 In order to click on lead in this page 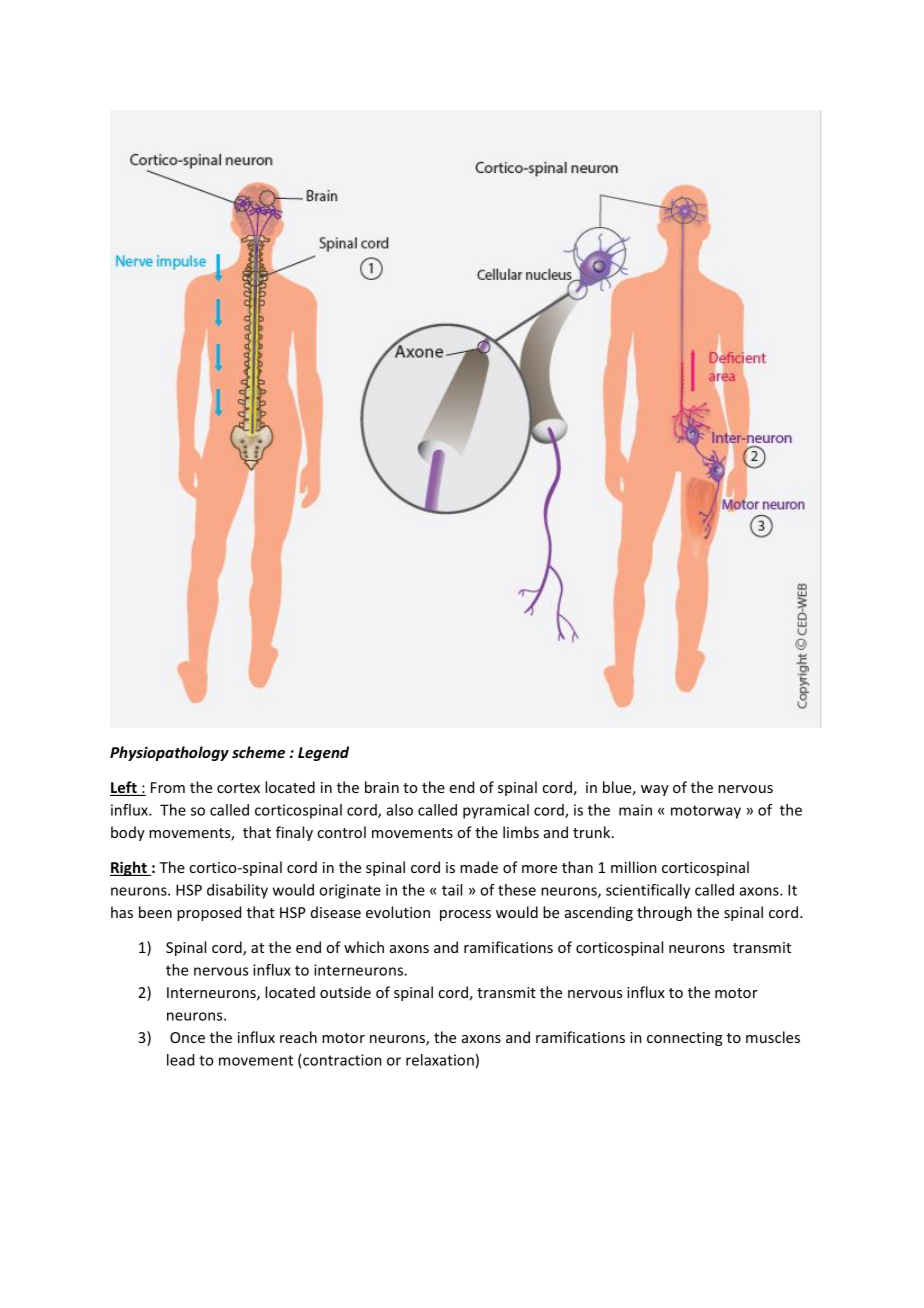, I will do `click(180, 1060)`.
